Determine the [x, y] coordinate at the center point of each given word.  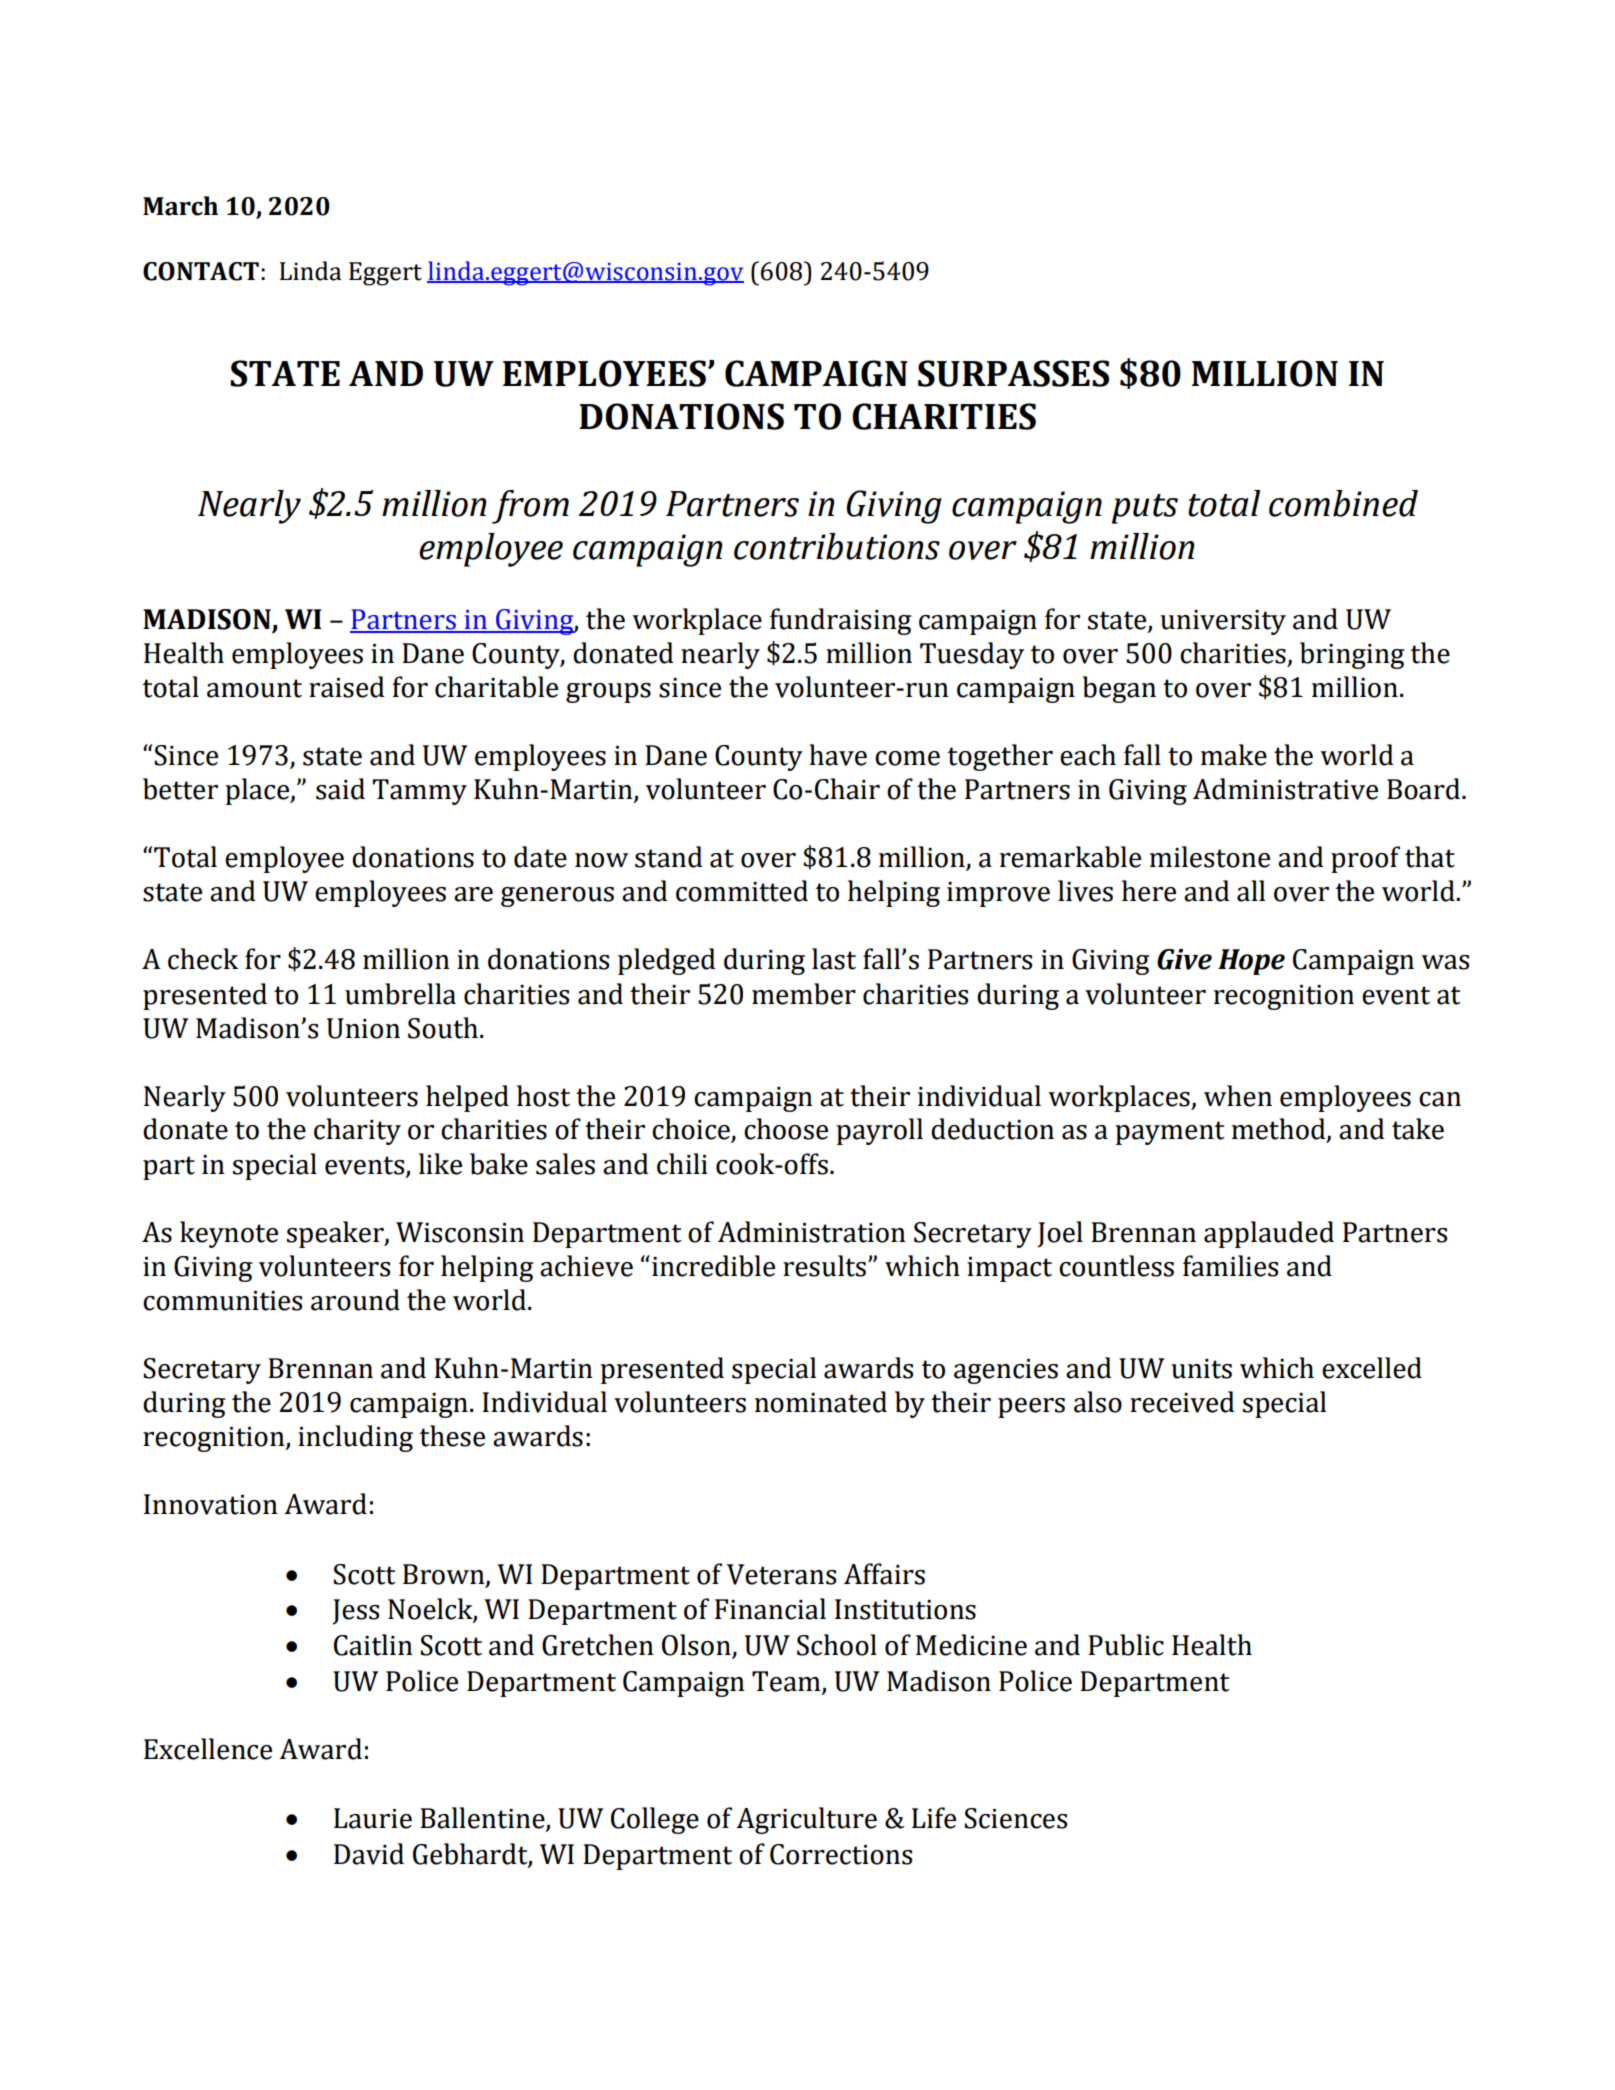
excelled [1372, 1368]
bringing [1352, 655]
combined [1343, 503]
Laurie [373, 1818]
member [804, 994]
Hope [1251, 962]
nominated [821, 1402]
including [355, 1438]
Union [363, 1028]
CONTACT [201, 271]
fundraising [841, 621]
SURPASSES [1013, 373]
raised [347, 687]
